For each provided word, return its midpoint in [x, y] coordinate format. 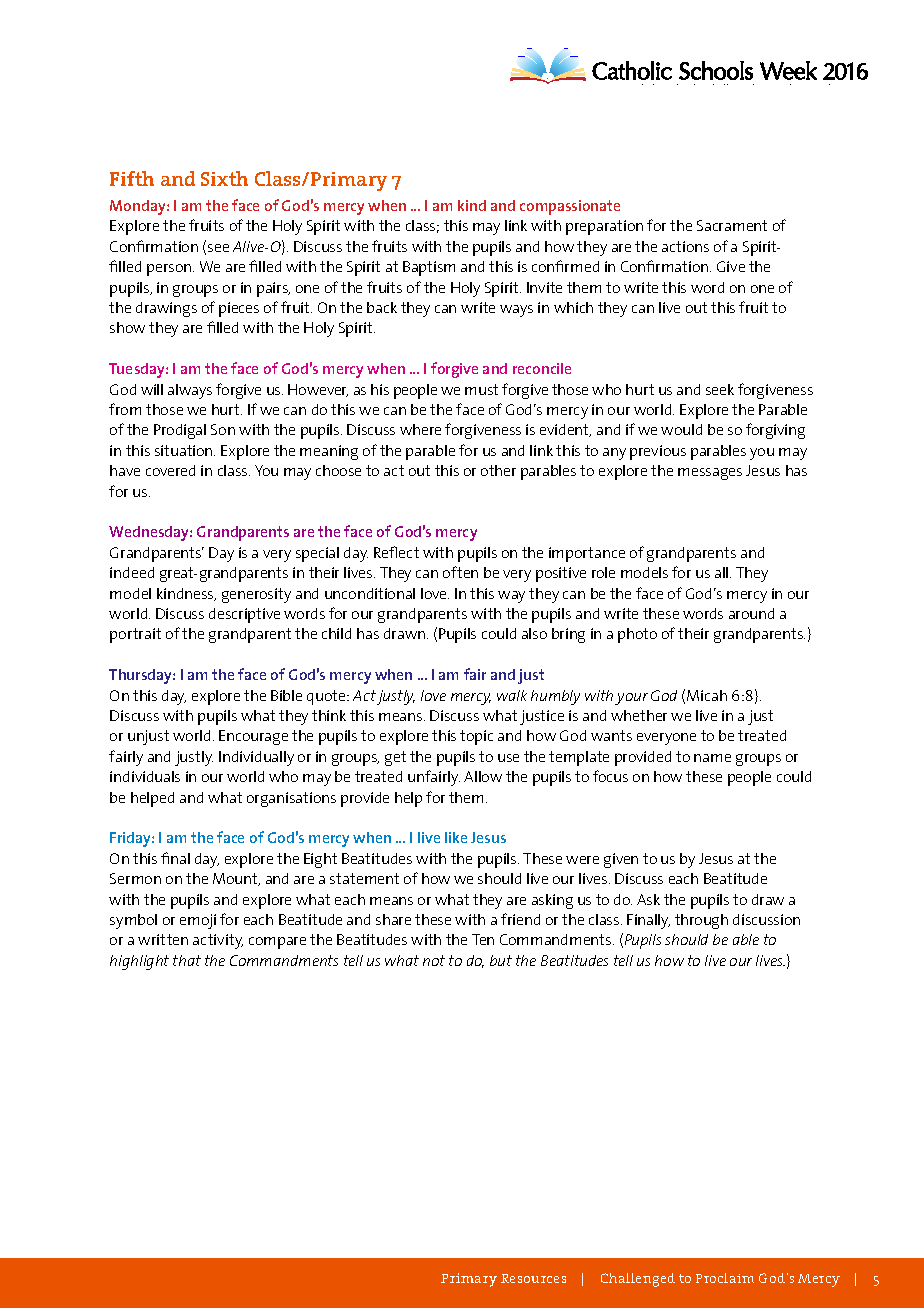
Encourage [253, 737]
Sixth [224, 178]
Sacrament [732, 225]
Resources [533, 1278]
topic [476, 737]
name [712, 758]
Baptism [429, 268]
